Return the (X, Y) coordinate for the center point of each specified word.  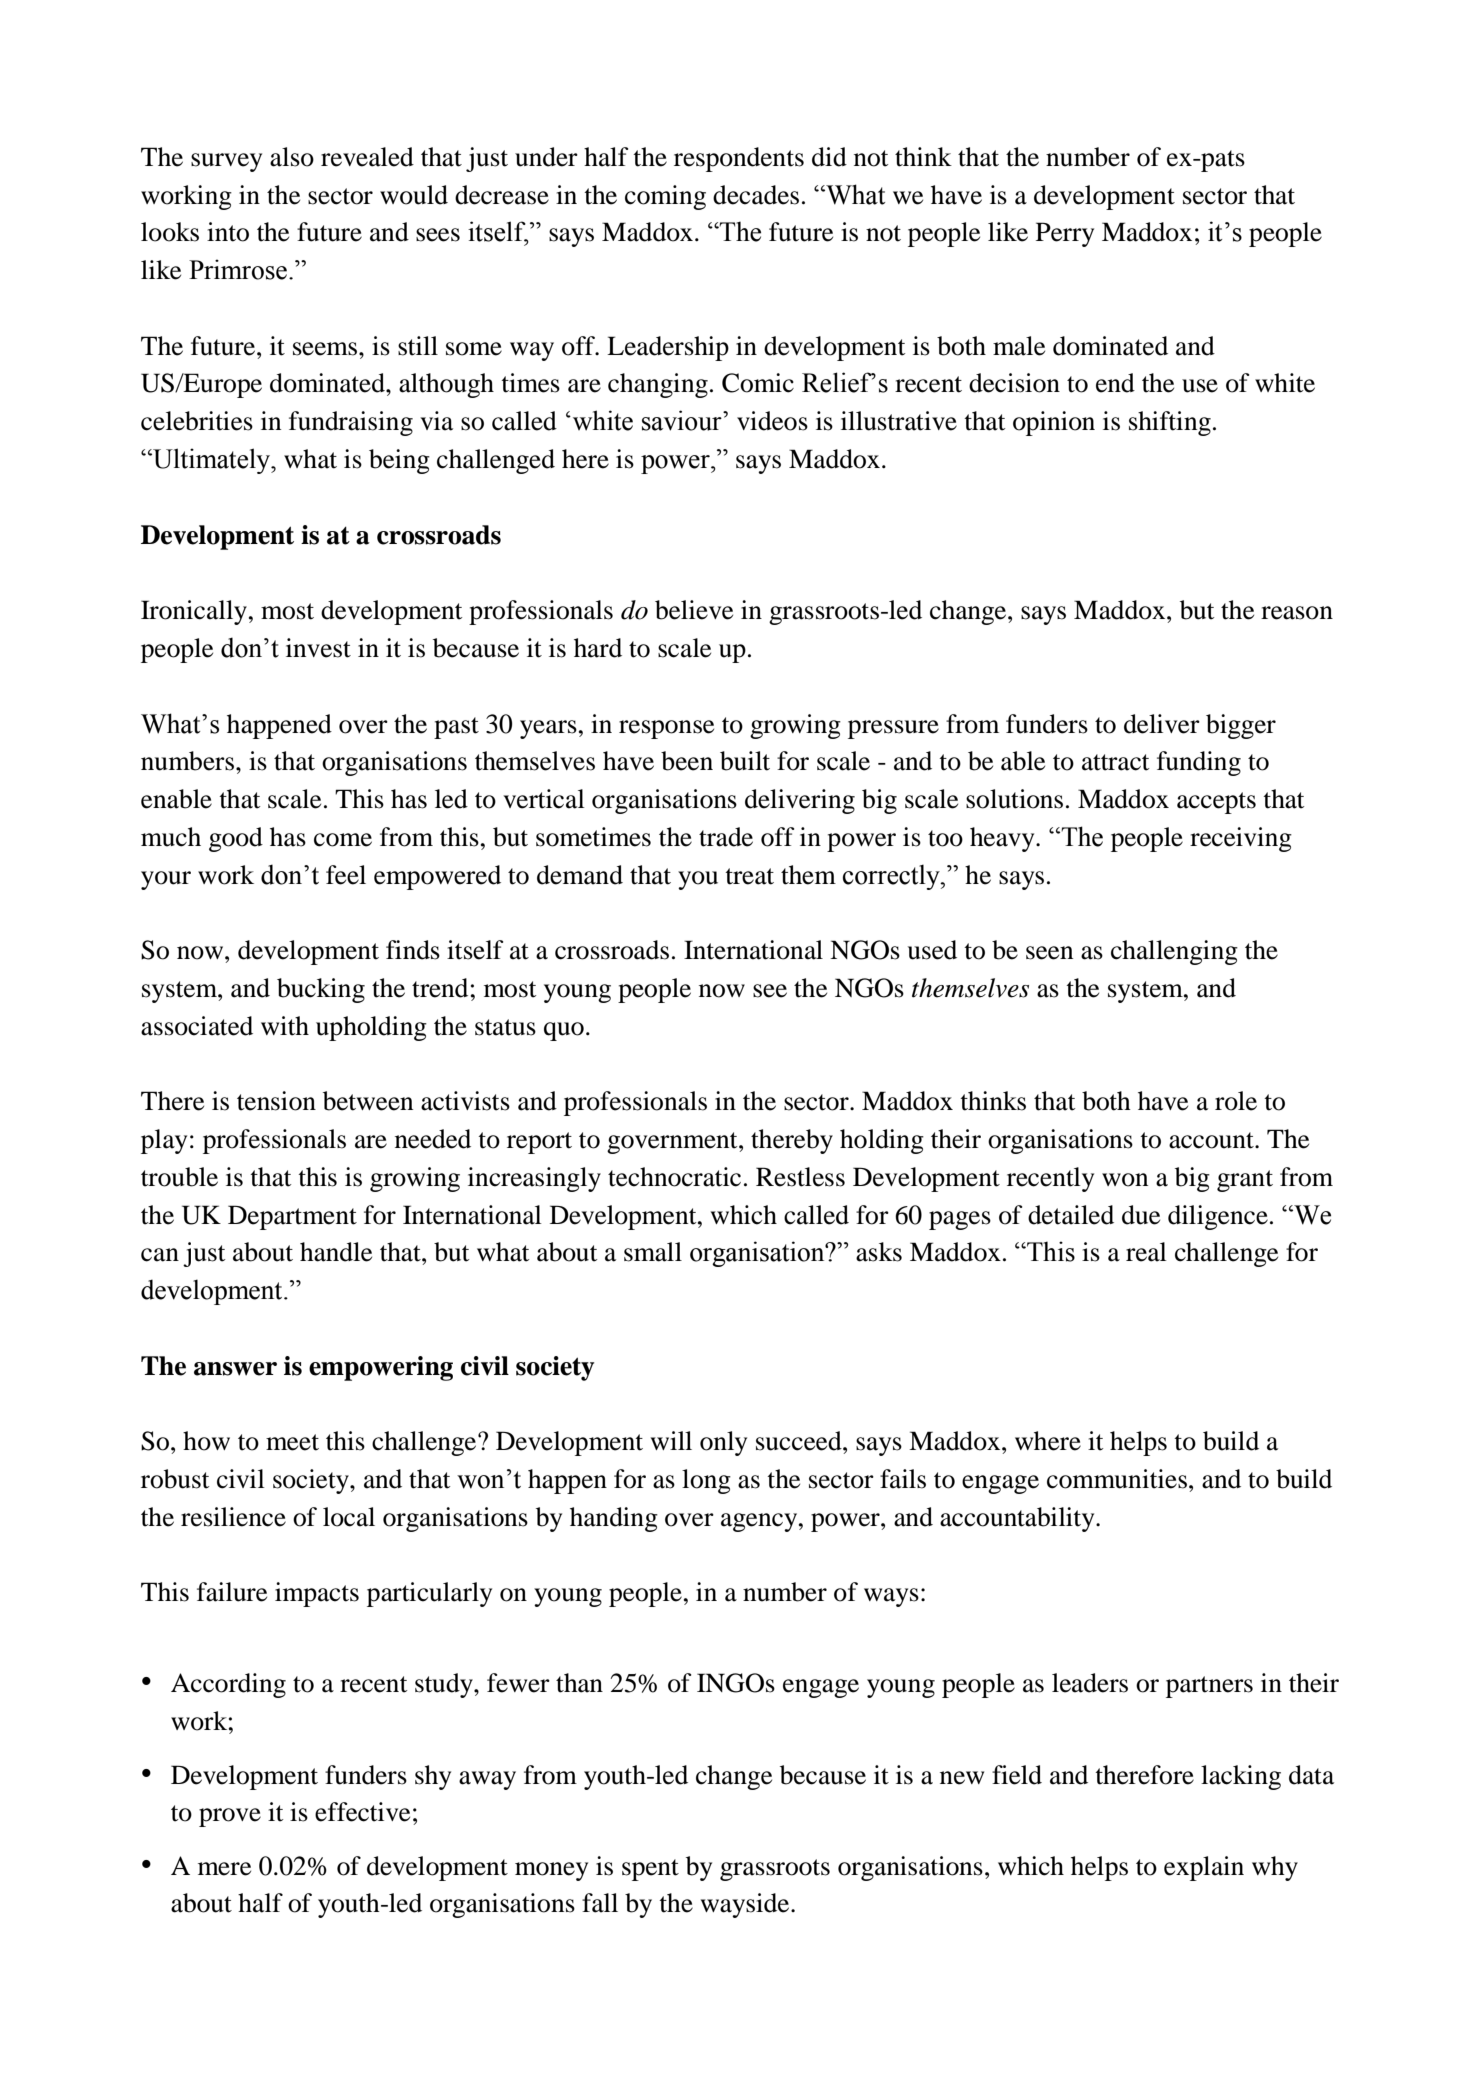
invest (318, 648)
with (285, 1026)
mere (224, 1869)
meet (292, 1442)
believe (694, 610)
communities (1117, 1479)
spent (650, 1870)
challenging (1174, 952)
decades (756, 195)
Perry (1065, 234)
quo (564, 1031)
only (723, 1443)
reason (1297, 613)
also (292, 157)
